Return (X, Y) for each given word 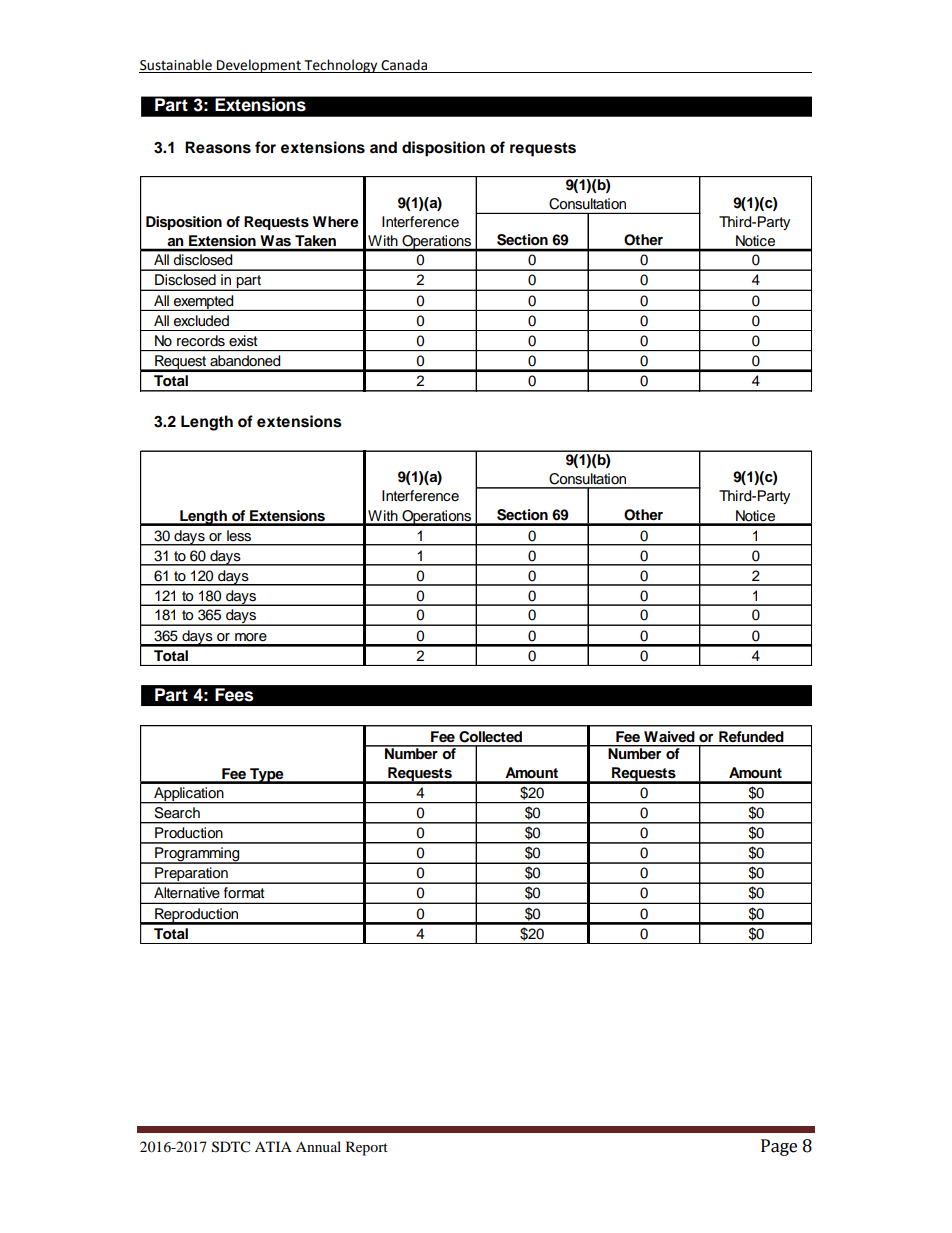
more (251, 637)
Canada (404, 65)
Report (367, 1148)
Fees (234, 695)
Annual (318, 1146)
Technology (341, 66)
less (239, 536)
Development (259, 66)
